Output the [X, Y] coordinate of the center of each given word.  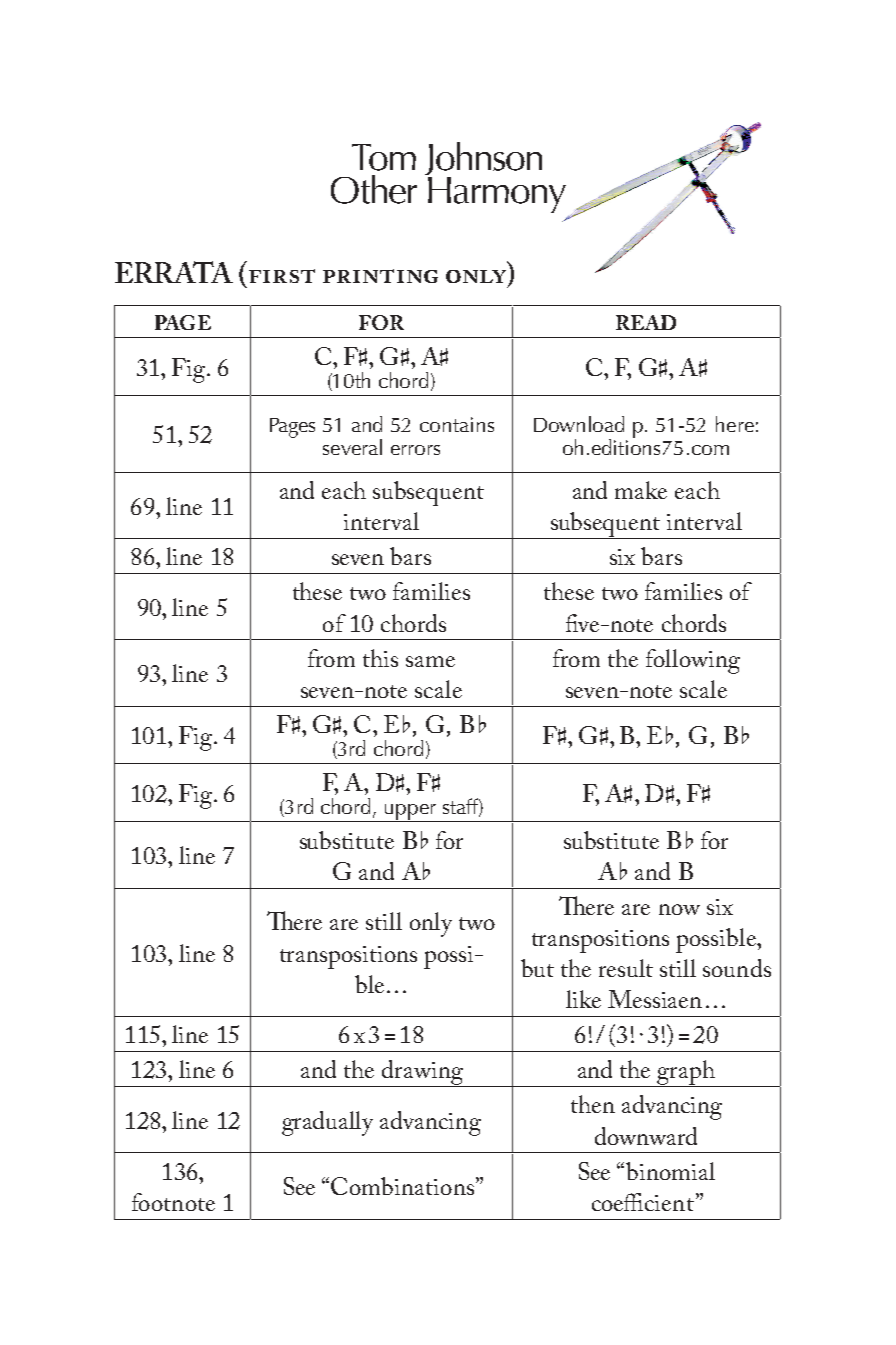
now [679, 909]
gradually [327, 1123]
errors [415, 450]
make [641, 490]
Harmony [497, 195]
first [282, 276]
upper [410, 812]
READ [646, 322]
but [537, 968]
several [352, 447]
